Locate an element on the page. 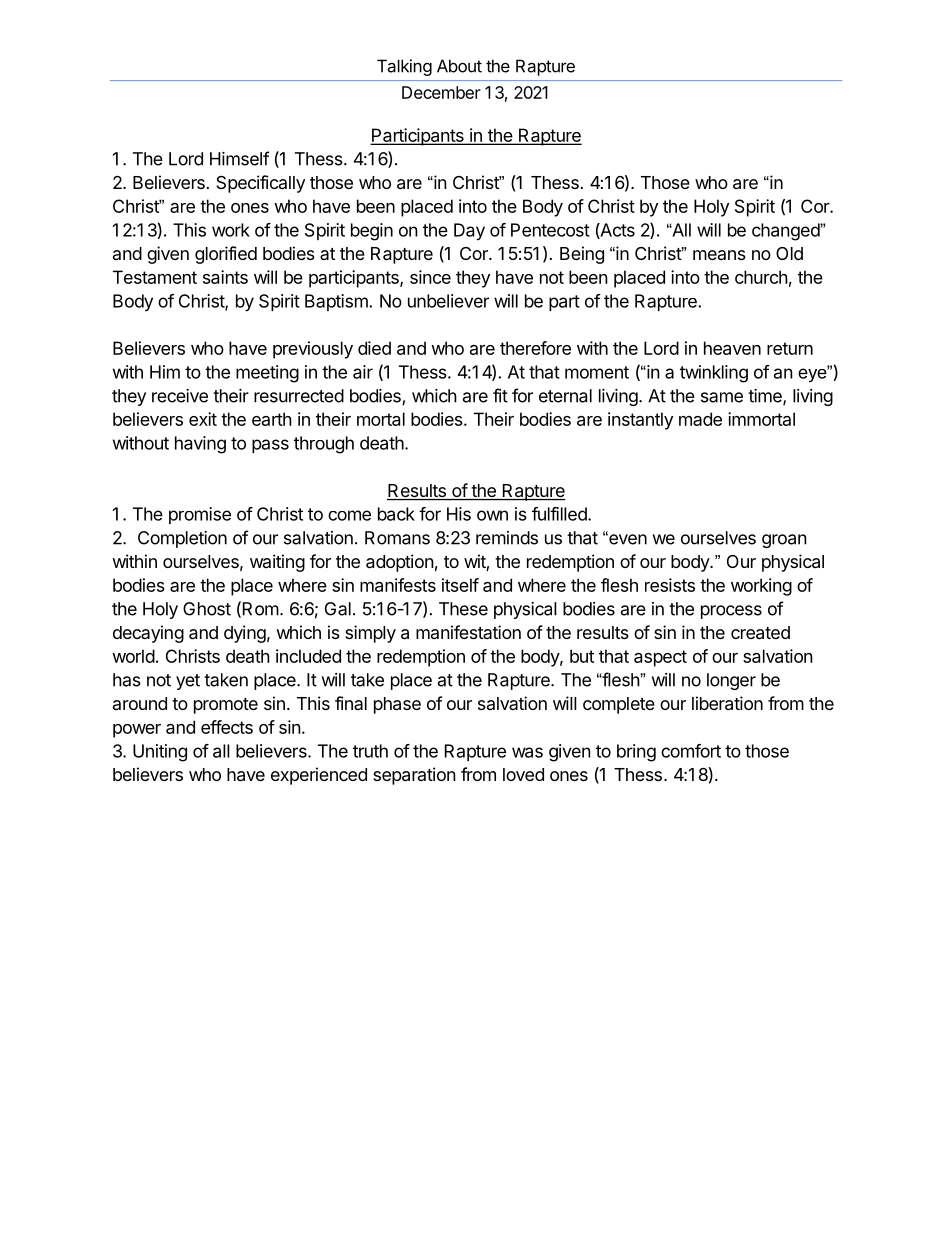  itself is located at coordinates (460, 585).
